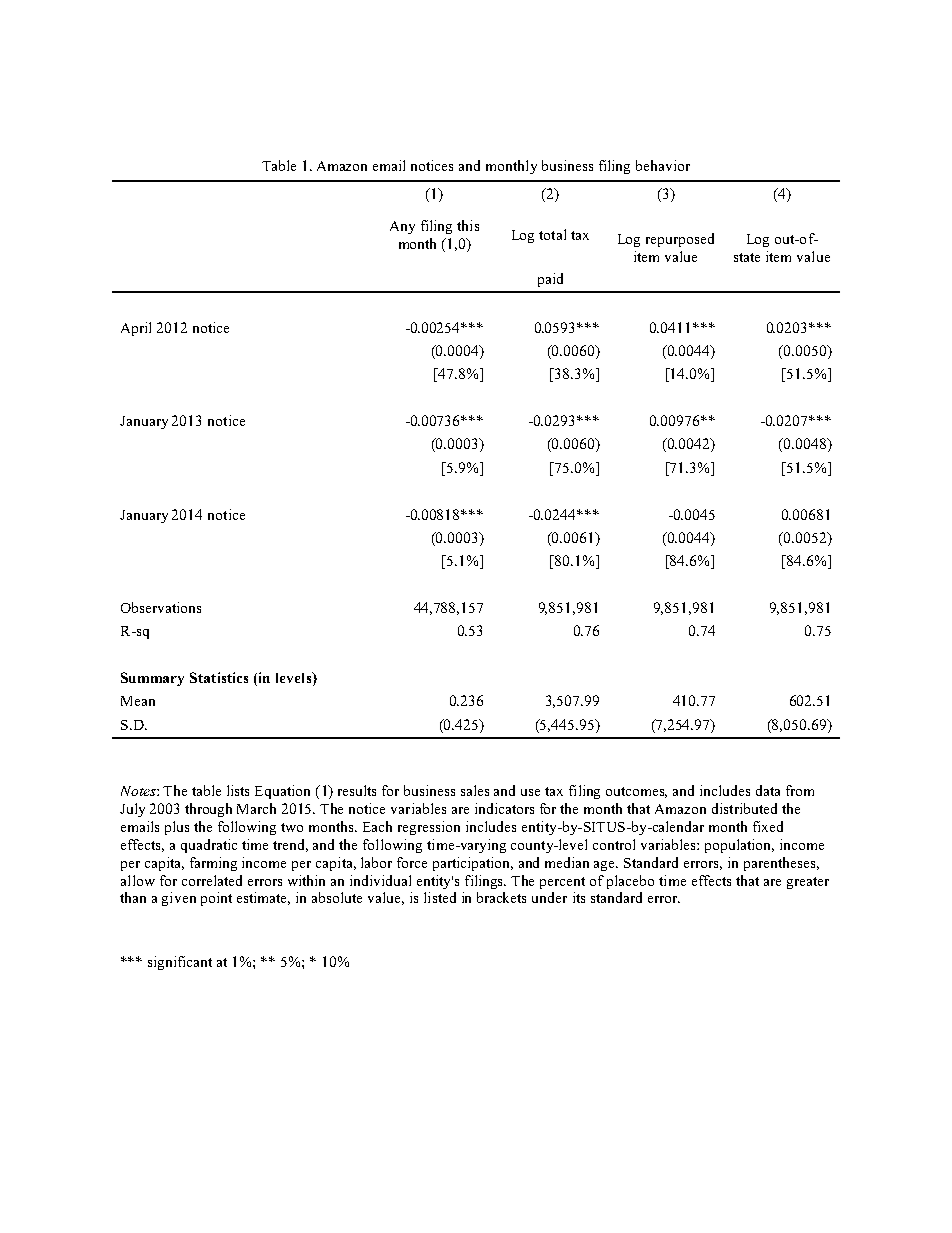  I want to click on behavior, so click(663, 165).
